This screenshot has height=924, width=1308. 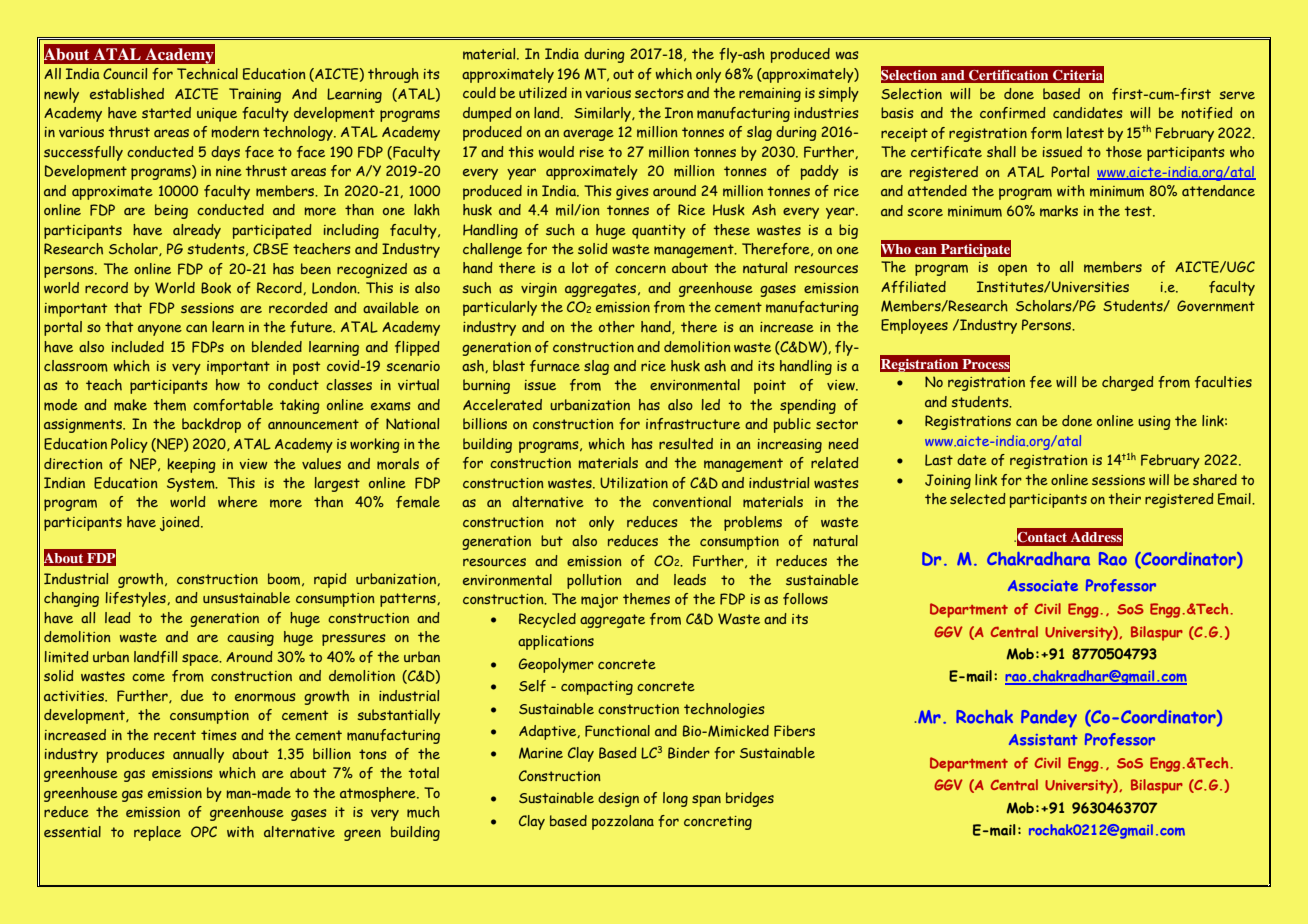 I want to click on joined, so click(x=181, y=523).
